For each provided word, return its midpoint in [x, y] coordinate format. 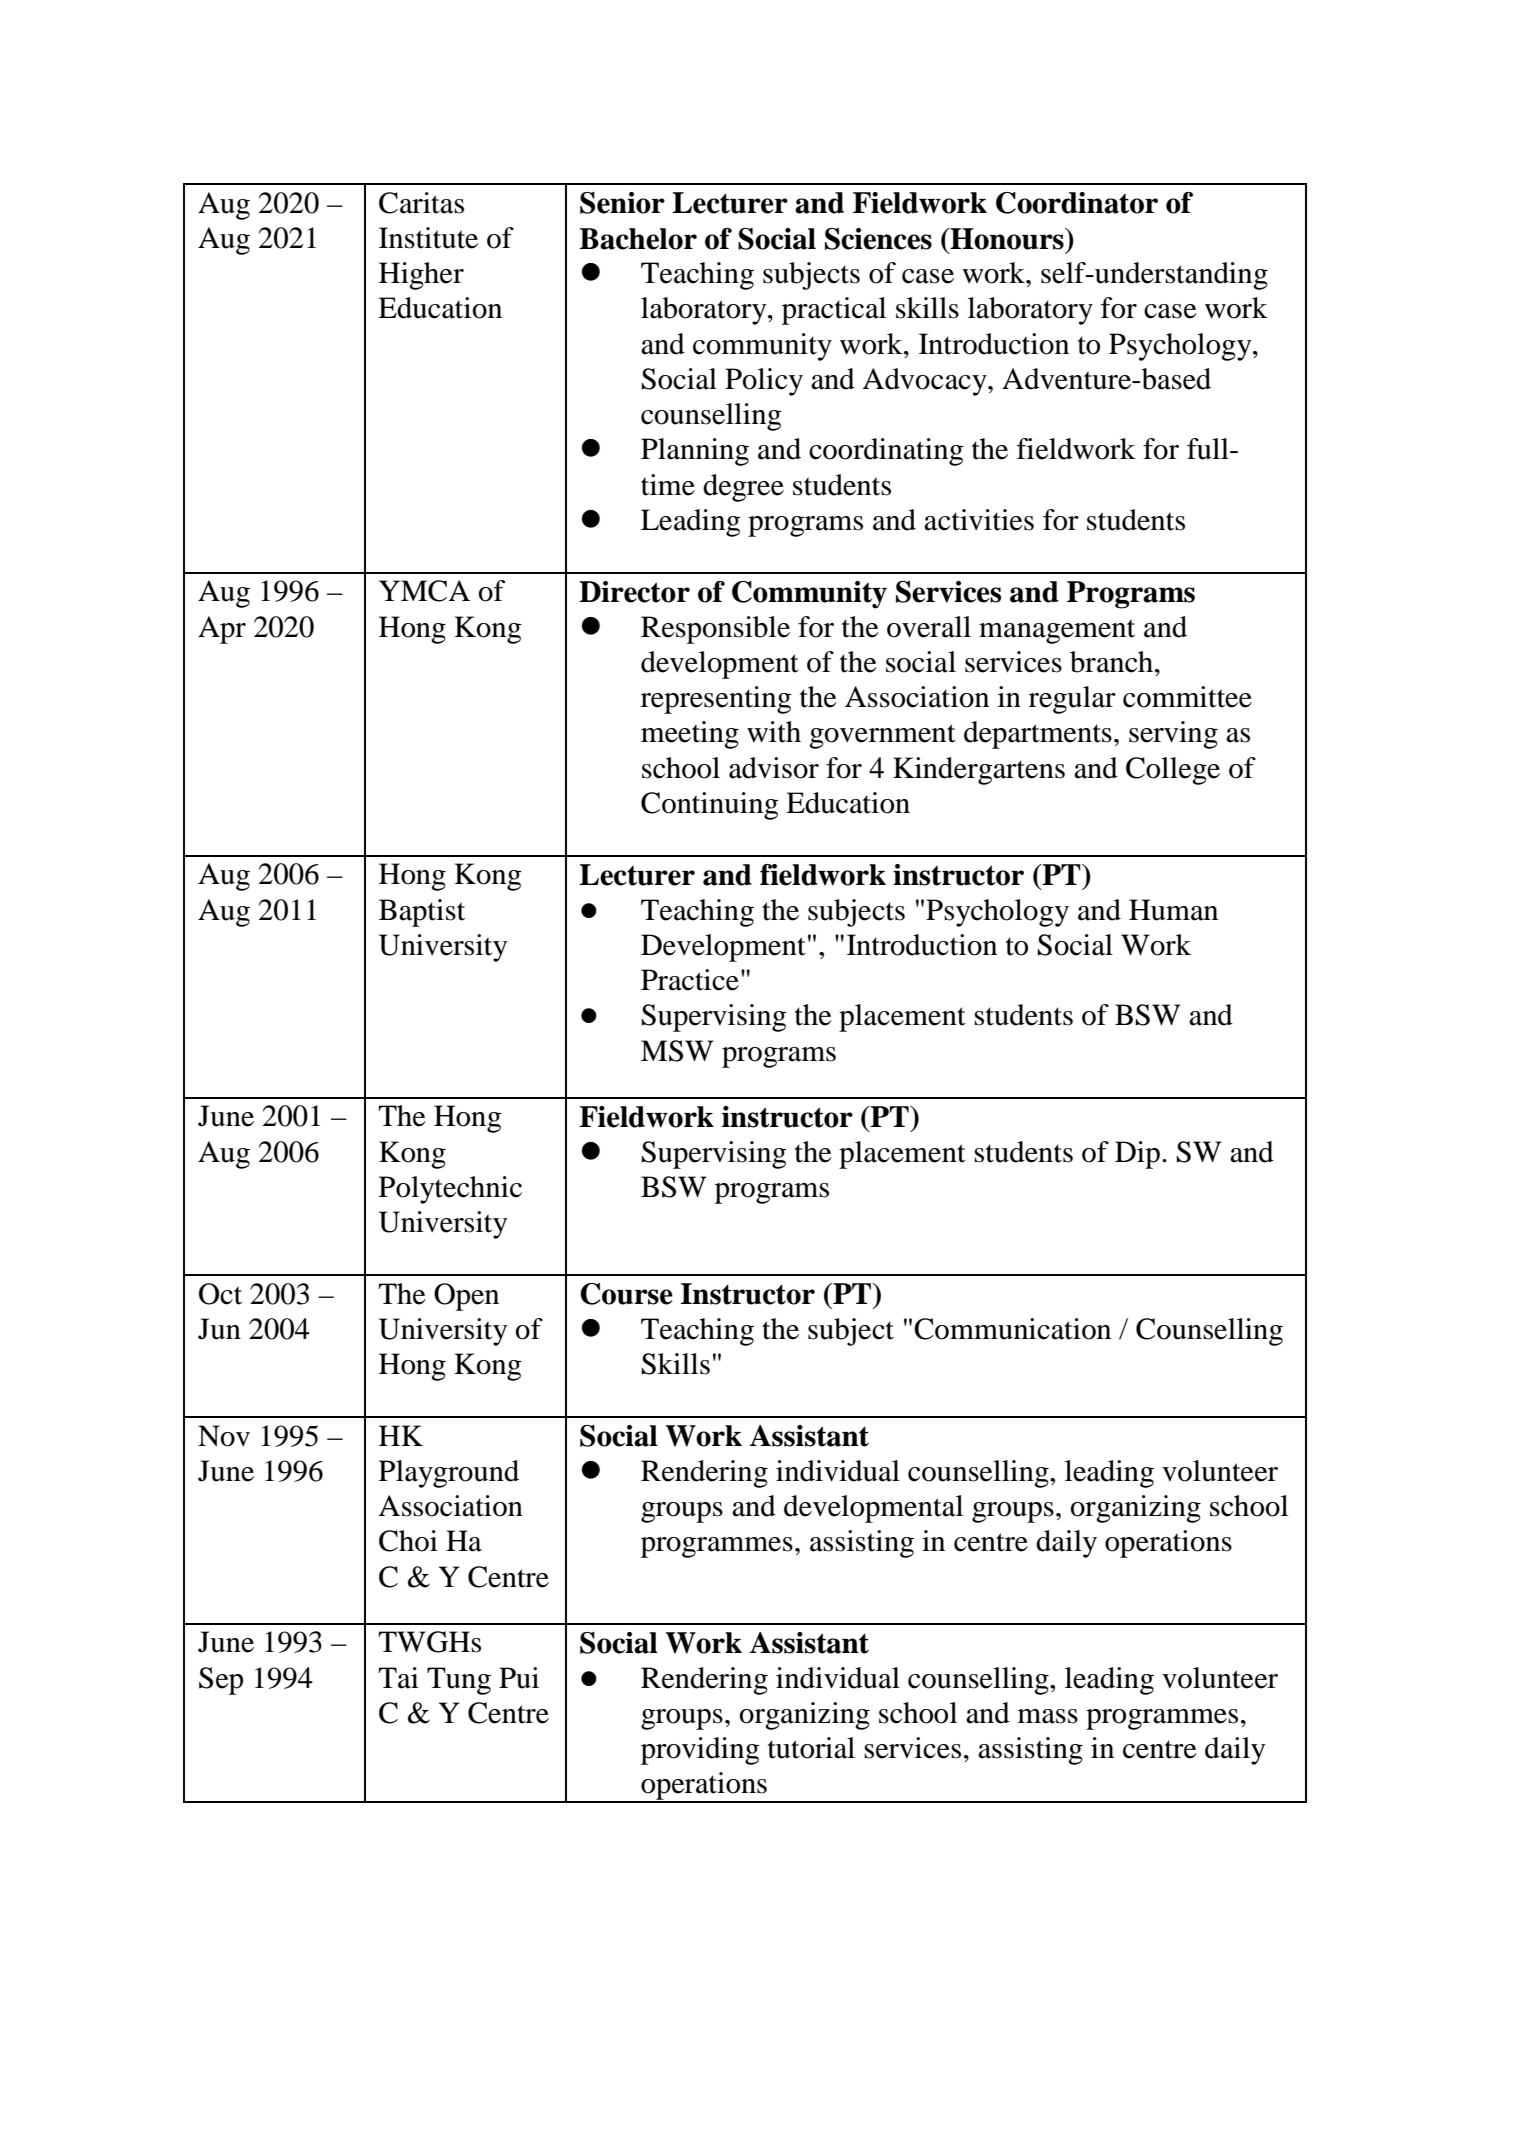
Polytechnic [450, 1190]
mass [1048, 1716]
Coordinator [1077, 203]
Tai [398, 1678]
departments [1038, 735]
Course [626, 1294]
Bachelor [638, 239]
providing [700, 1751]
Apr [222, 630]
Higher [421, 276]
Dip [1137, 1155]
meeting [690, 735]
